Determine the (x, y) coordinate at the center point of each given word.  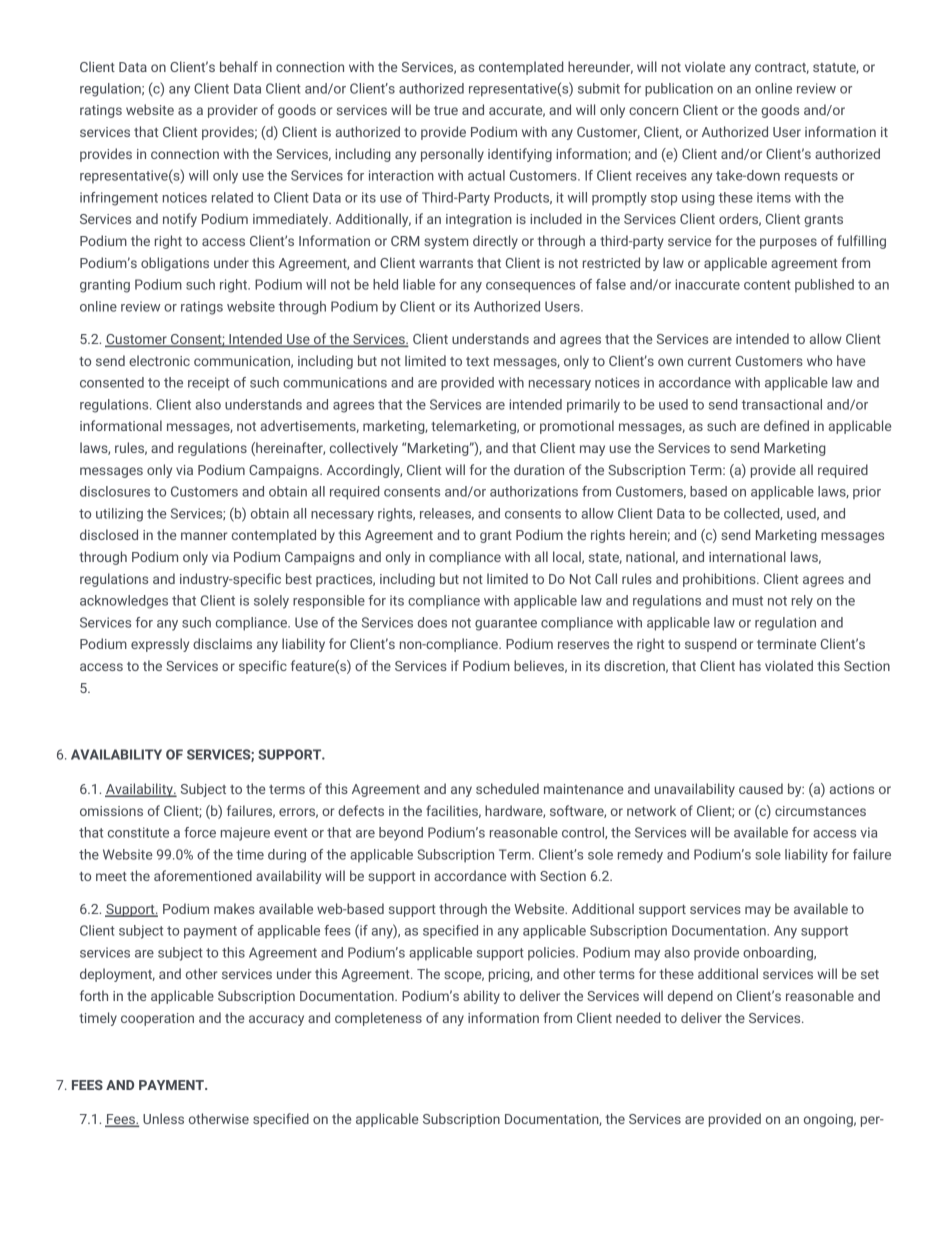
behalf (239, 66)
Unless (163, 1118)
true (446, 110)
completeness (378, 1019)
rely (802, 602)
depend (690, 997)
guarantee (506, 624)
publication (679, 90)
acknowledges (124, 602)
